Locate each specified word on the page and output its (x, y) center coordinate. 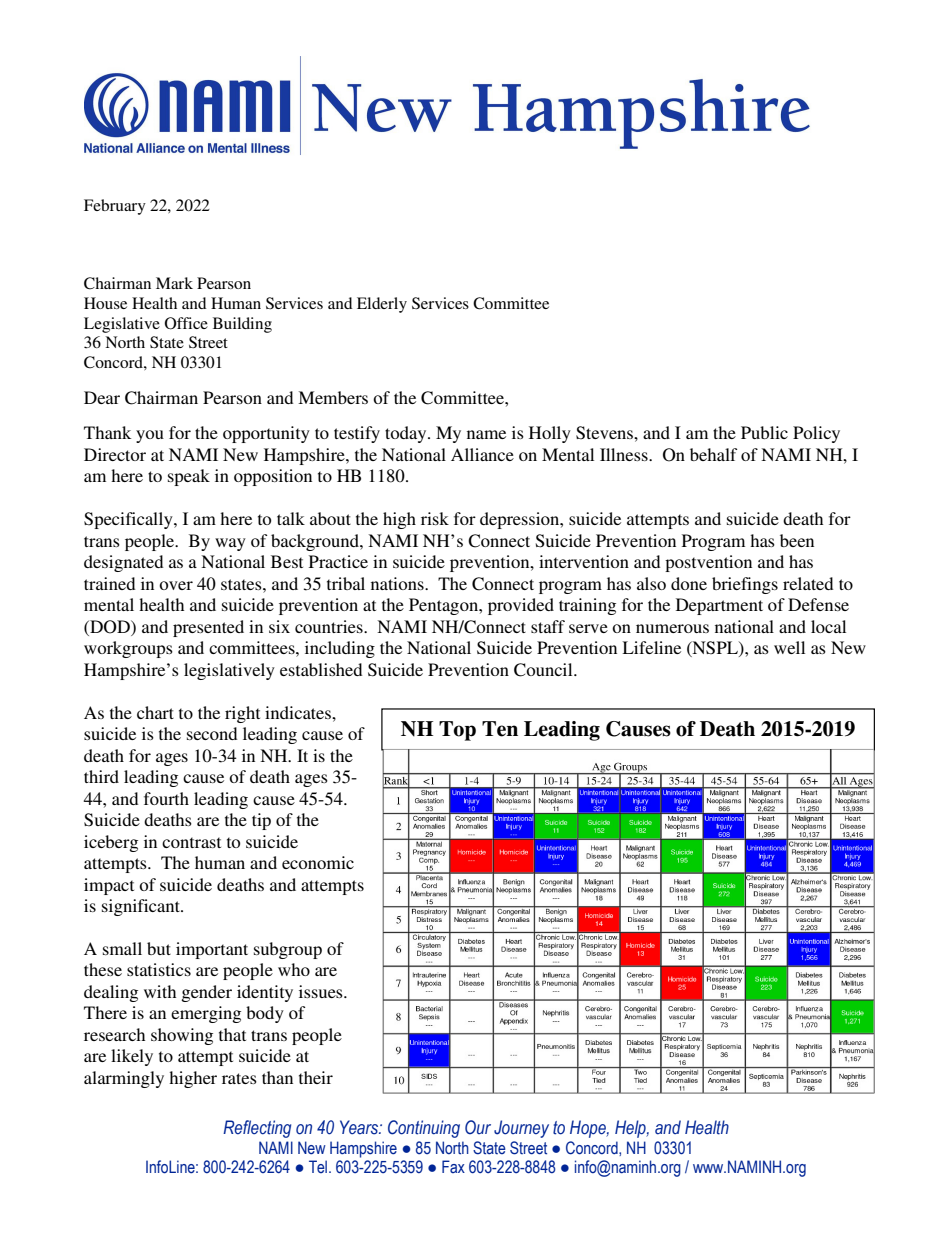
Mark (174, 283)
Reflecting (257, 1129)
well (789, 647)
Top (457, 731)
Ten (500, 729)
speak (189, 477)
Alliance (482, 454)
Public (764, 432)
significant (142, 907)
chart (155, 712)
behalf (713, 454)
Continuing (424, 1129)
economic (318, 862)
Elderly (382, 305)
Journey (521, 1129)
